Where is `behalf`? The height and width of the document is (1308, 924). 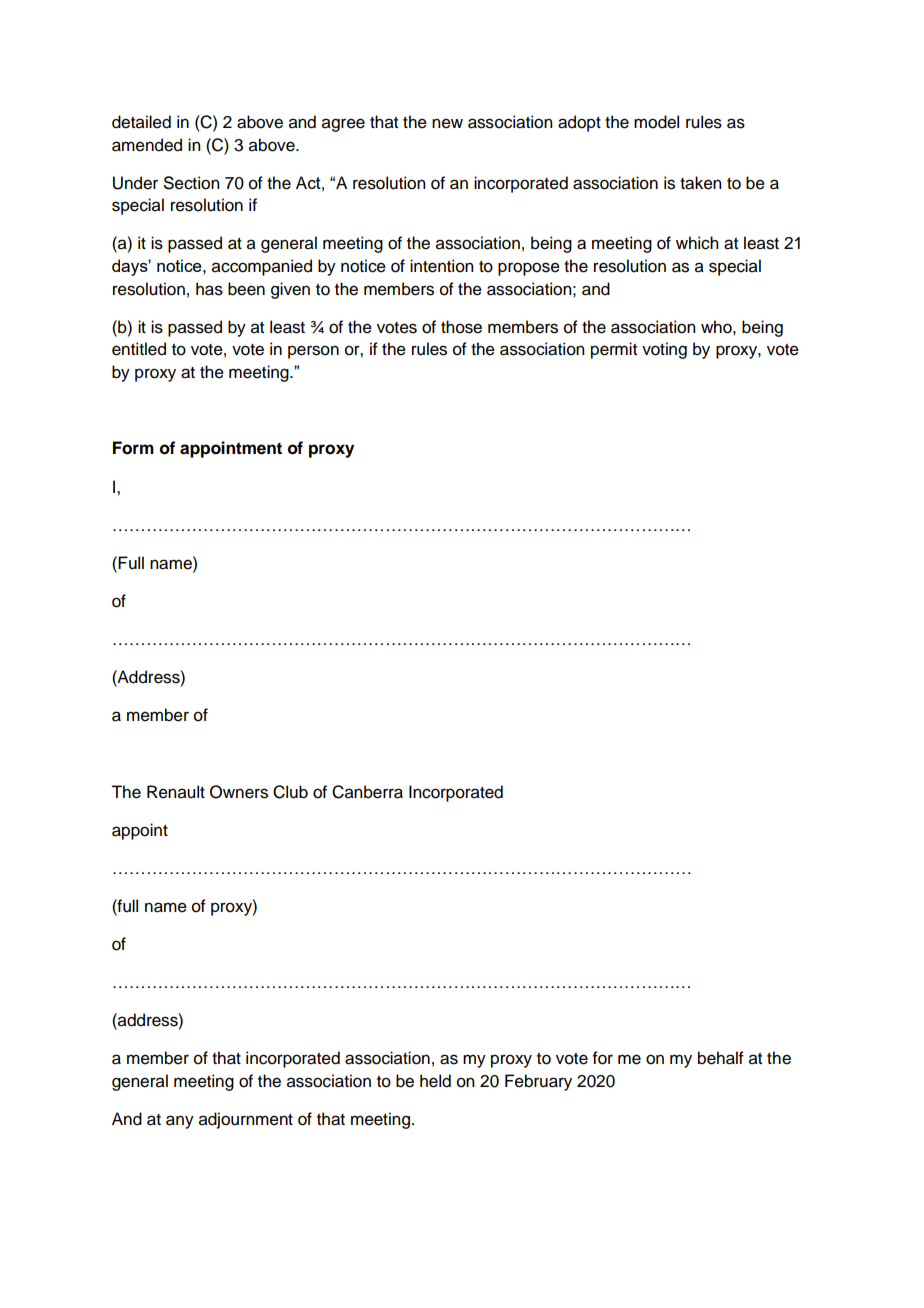
behalf is located at coordinates (721, 1058).
